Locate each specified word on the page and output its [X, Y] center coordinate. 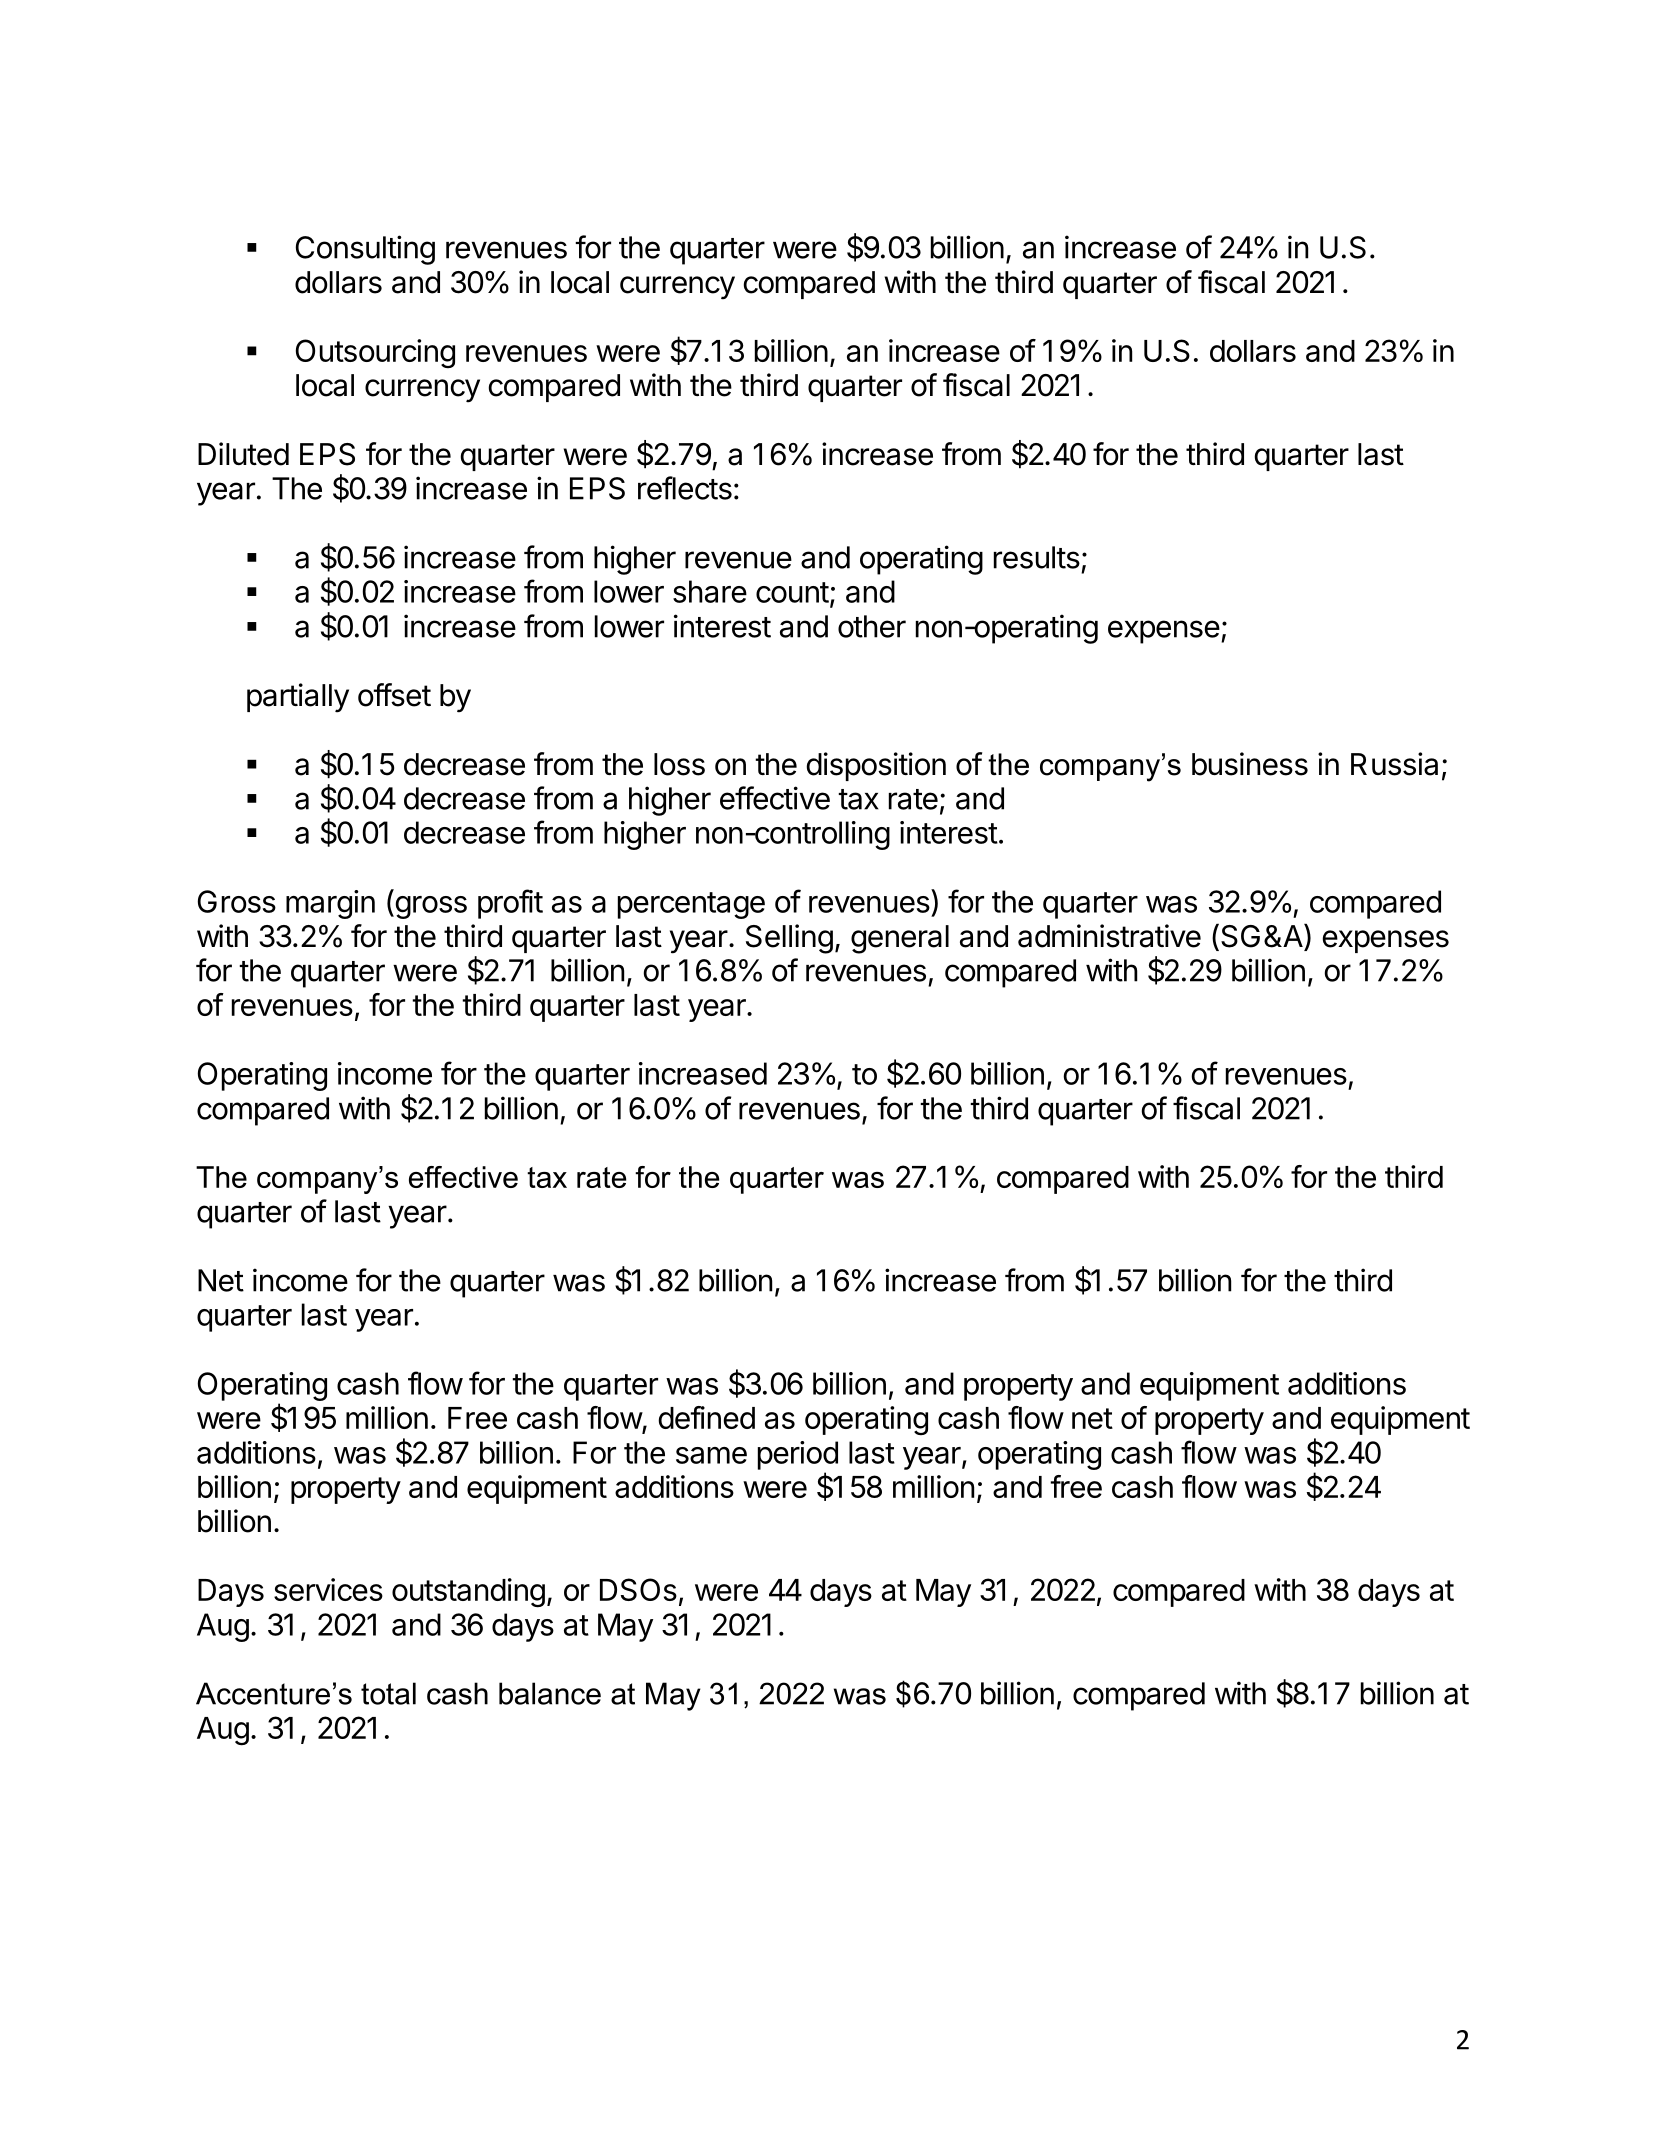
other [872, 626]
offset [394, 695]
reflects [685, 488]
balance [550, 1693]
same [711, 1455]
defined [706, 1417]
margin [330, 904]
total [388, 1693]
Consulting [365, 250]
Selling [789, 939]
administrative [1109, 936]
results [1037, 557]
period [798, 1455]
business [1250, 764]
